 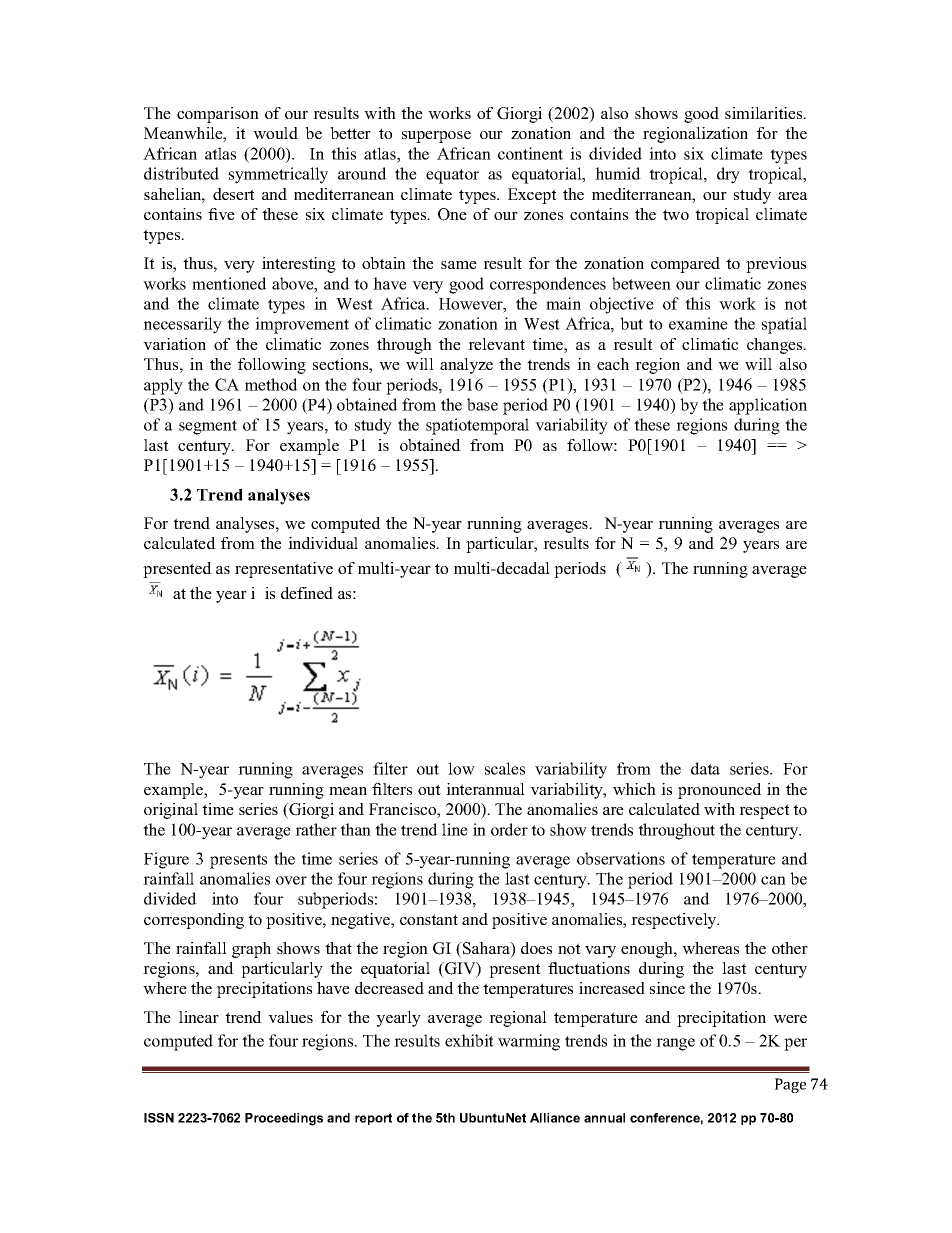 I want to click on corresponding, so click(x=194, y=921).
